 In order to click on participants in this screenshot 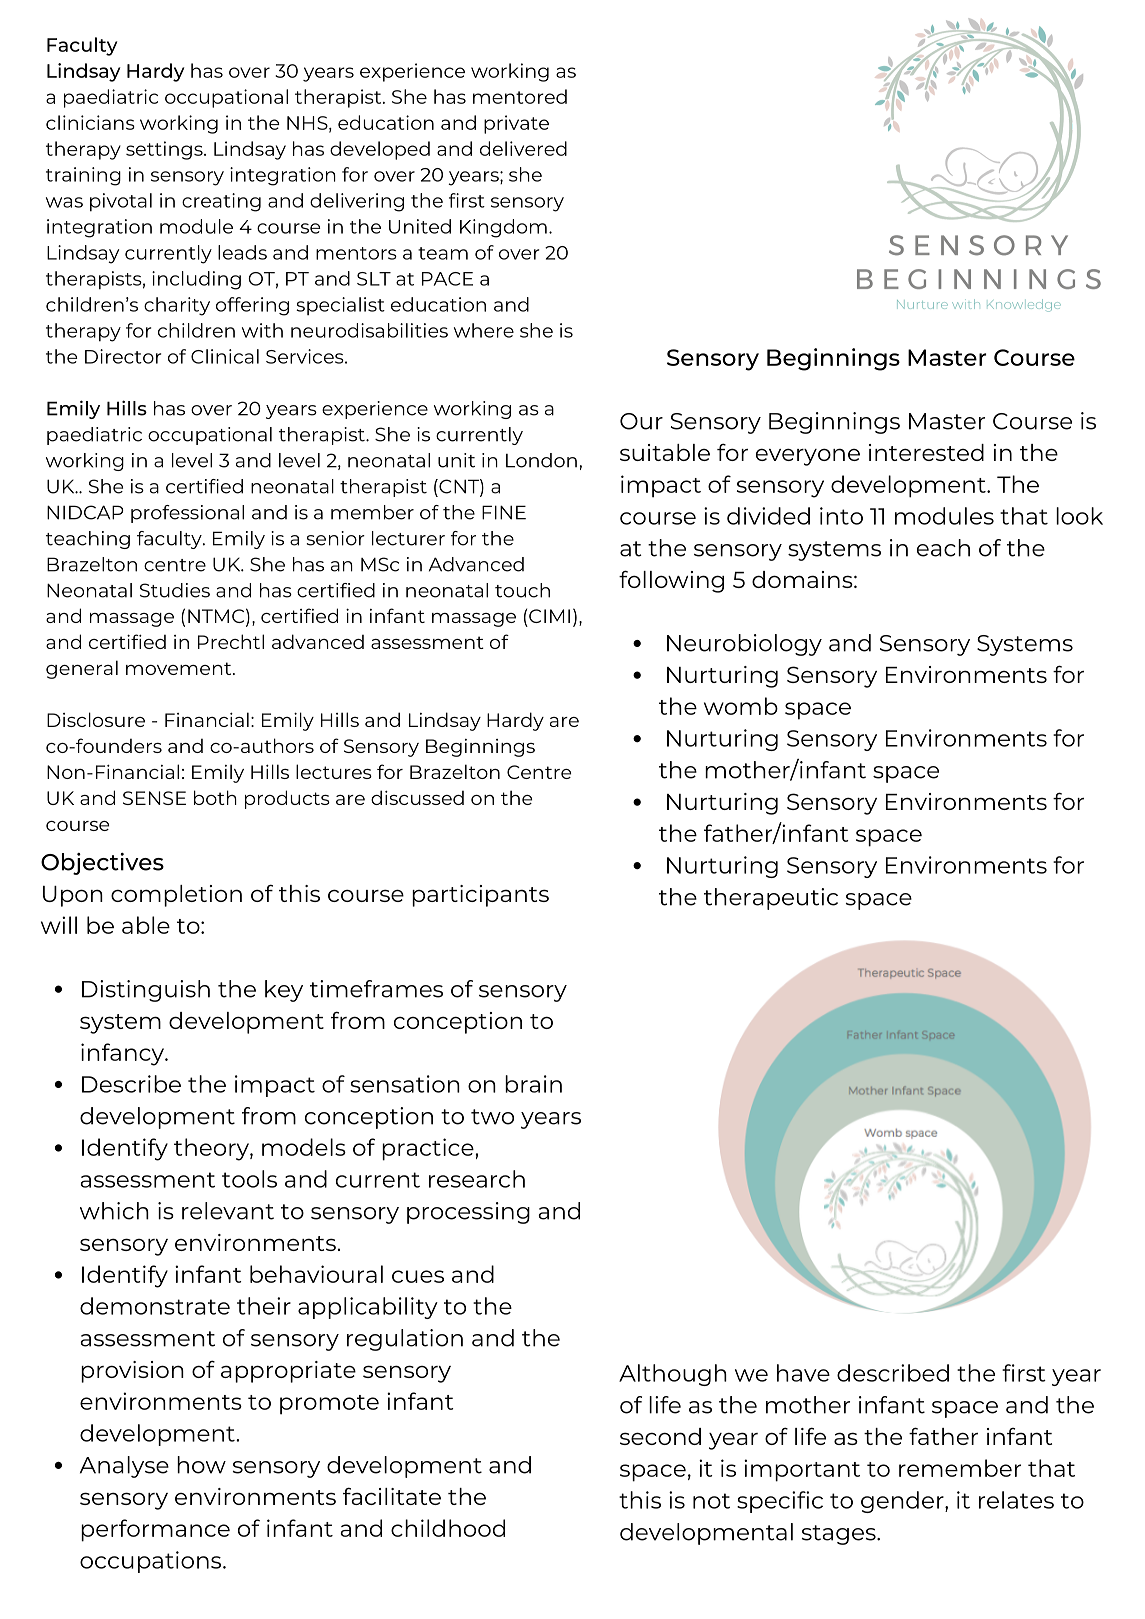, I will do `click(480, 896)`.
